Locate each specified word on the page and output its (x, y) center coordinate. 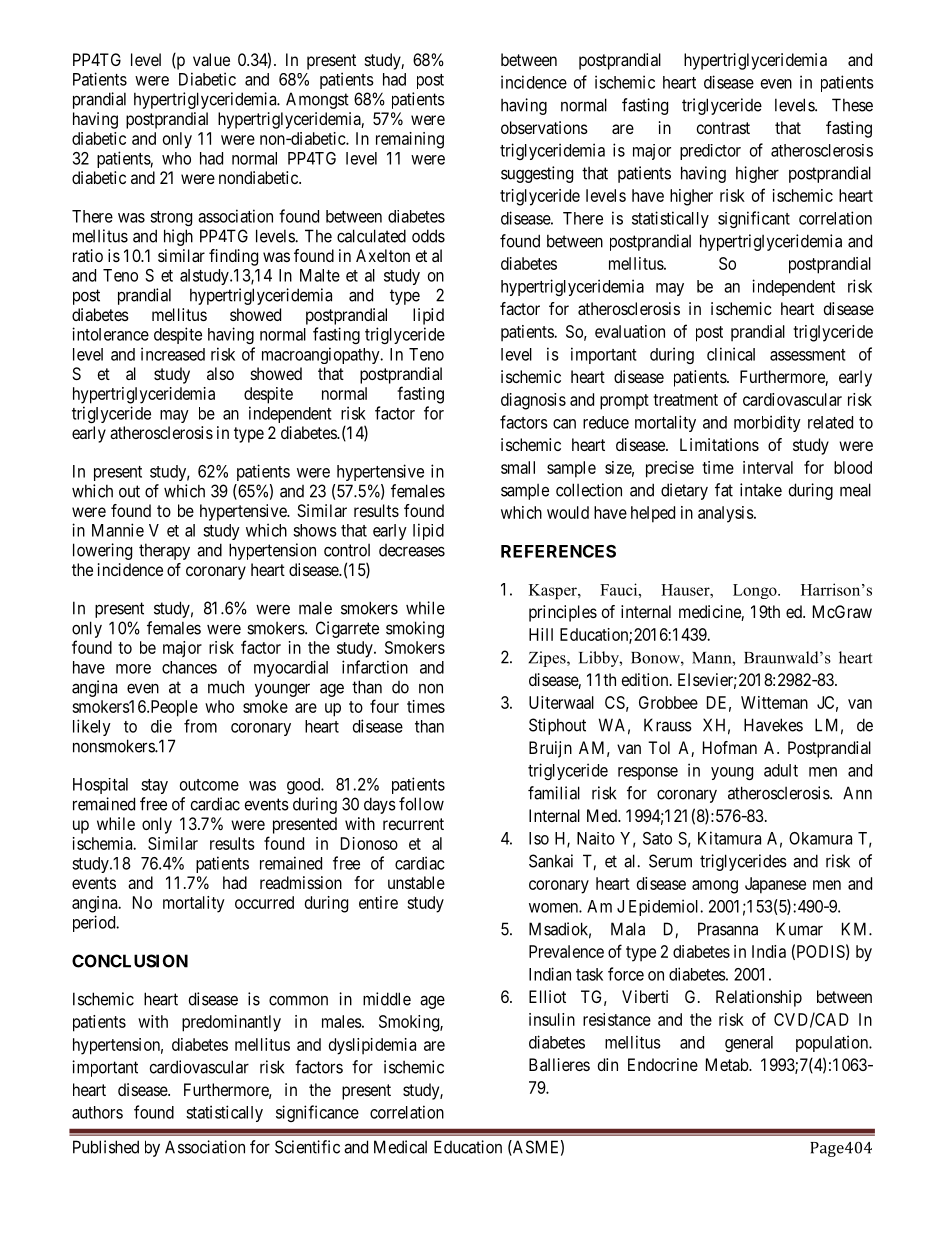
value (211, 59)
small (518, 467)
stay (154, 786)
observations (544, 127)
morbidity (767, 423)
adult (781, 770)
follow (421, 804)
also (220, 373)
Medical (400, 1147)
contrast (723, 128)
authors (97, 1112)
